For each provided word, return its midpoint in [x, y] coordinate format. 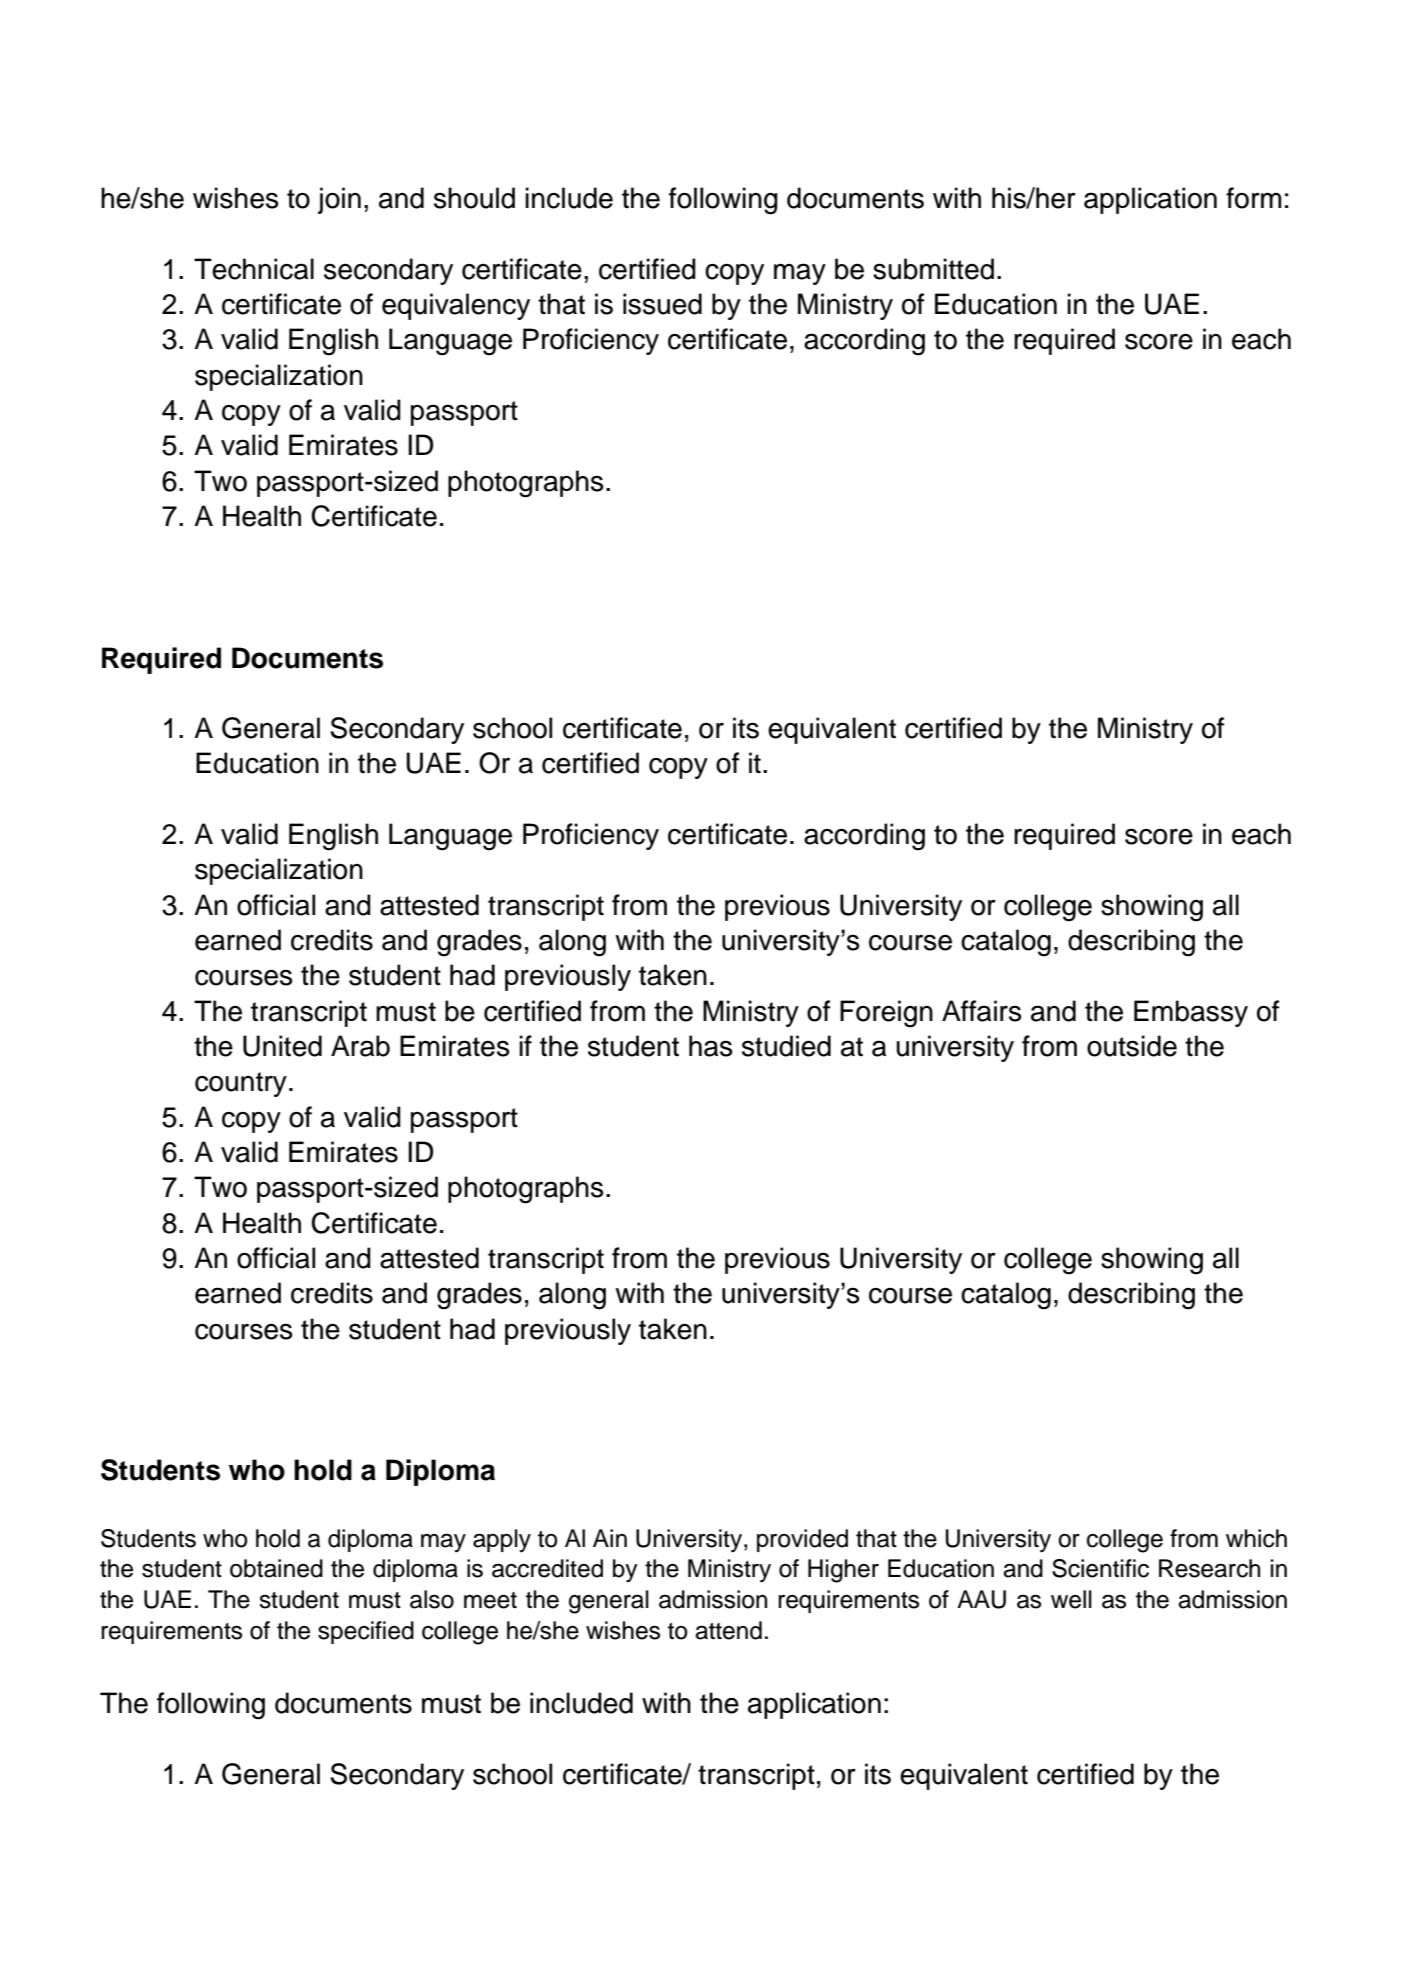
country [241, 1084]
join [339, 200]
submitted [933, 269]
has [710, 1046]
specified [366, 1632]
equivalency [456, 306]
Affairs [981, 1011]
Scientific [1100, 1568]
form [1253, 198]
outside [1132, 1046]
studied [786, 1046]
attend [728, 1630]
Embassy [1191, 1013]
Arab [360, 1046]
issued [662, 304]
